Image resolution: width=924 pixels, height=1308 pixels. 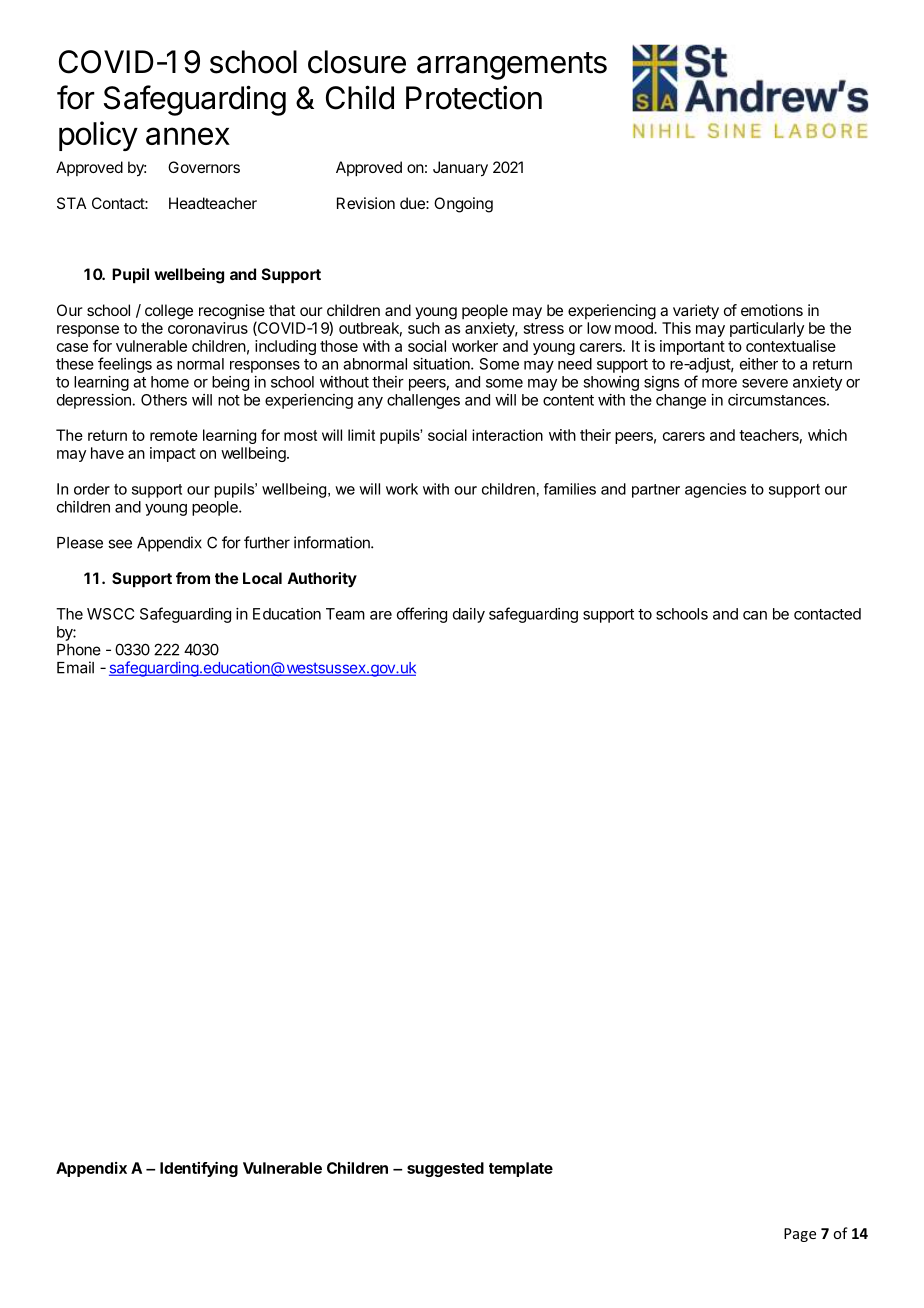 I want to click on annex, so click(x=188, y=136).
